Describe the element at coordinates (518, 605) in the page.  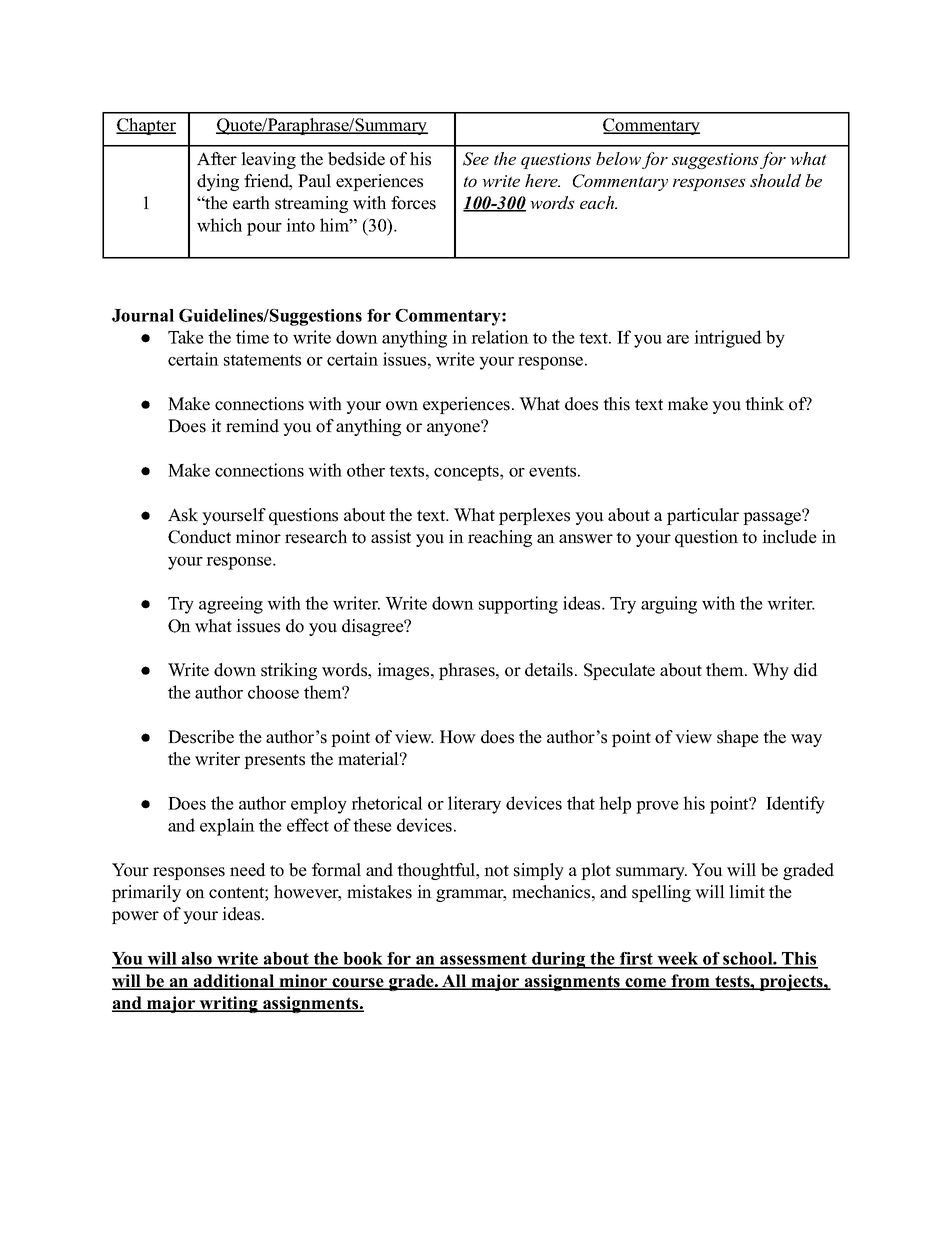
I see `supporting` at that location.
